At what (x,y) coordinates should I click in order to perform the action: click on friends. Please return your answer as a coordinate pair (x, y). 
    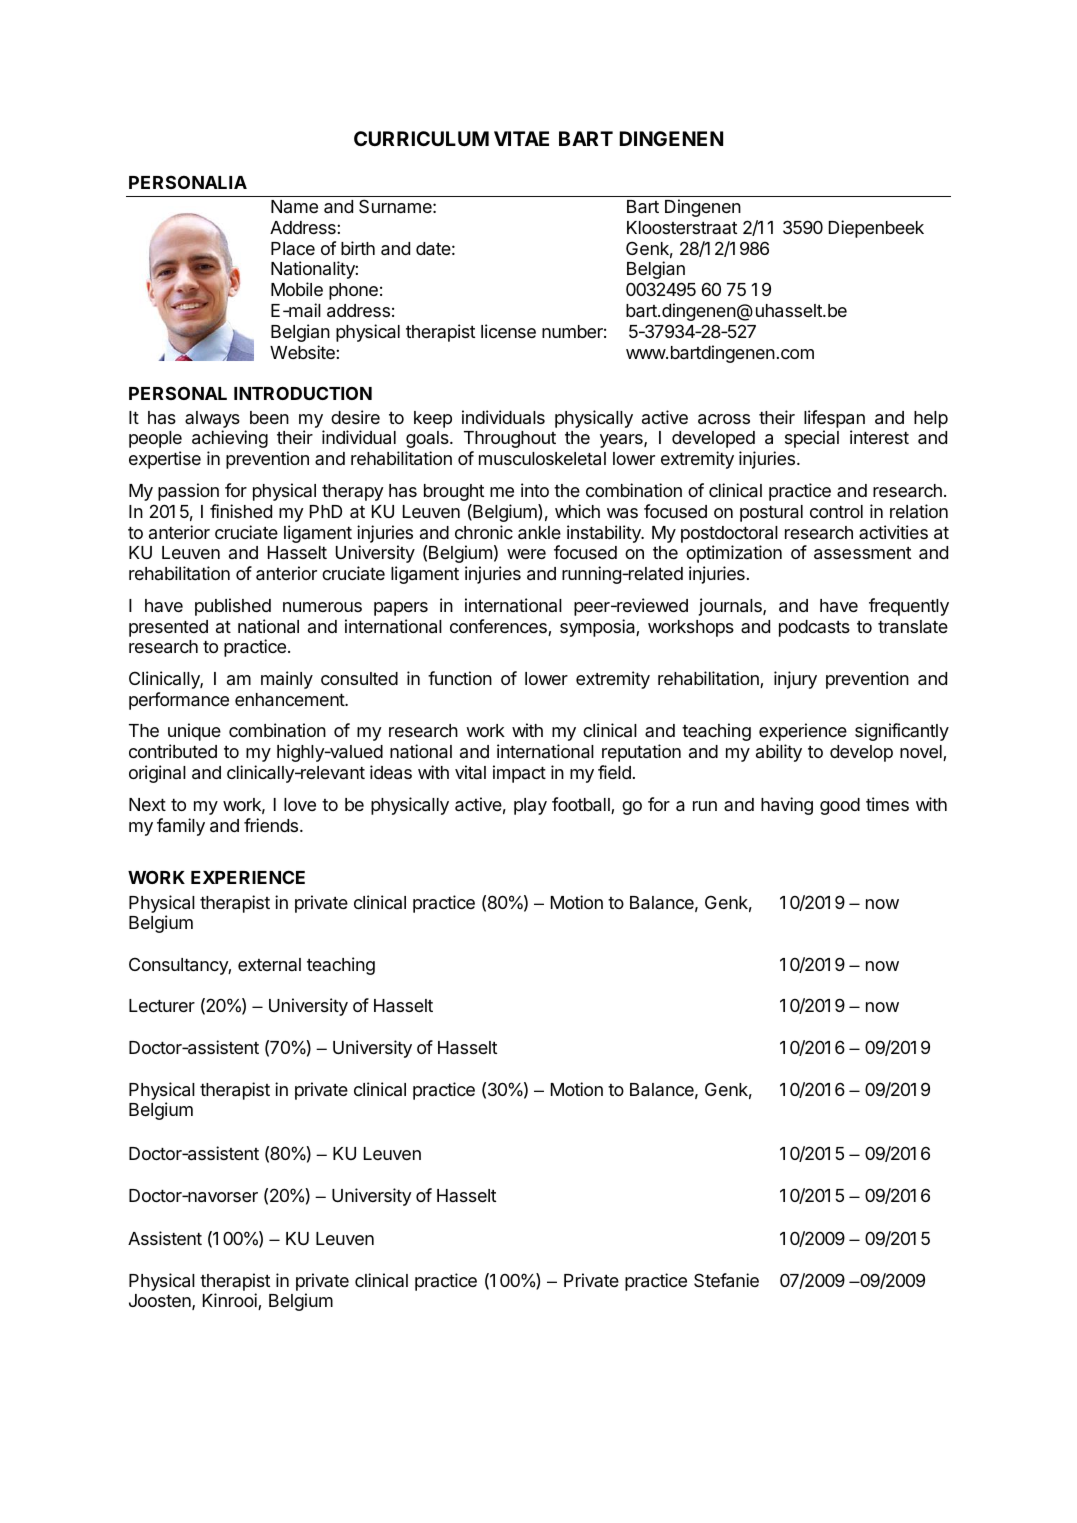
    Looking at the image, I should click on (272, 825).
